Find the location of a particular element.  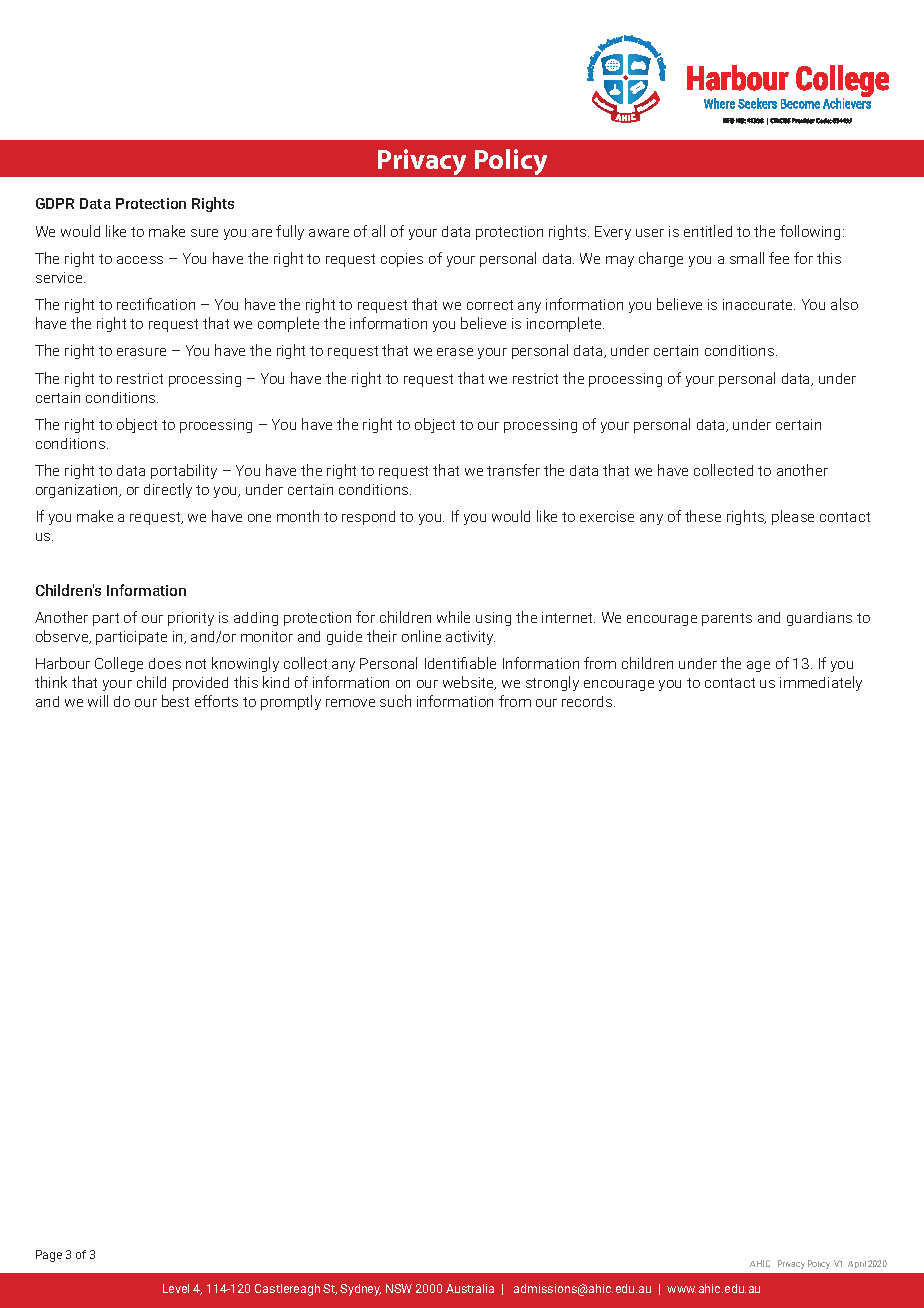

copies is located at coordinates (402, 260).
